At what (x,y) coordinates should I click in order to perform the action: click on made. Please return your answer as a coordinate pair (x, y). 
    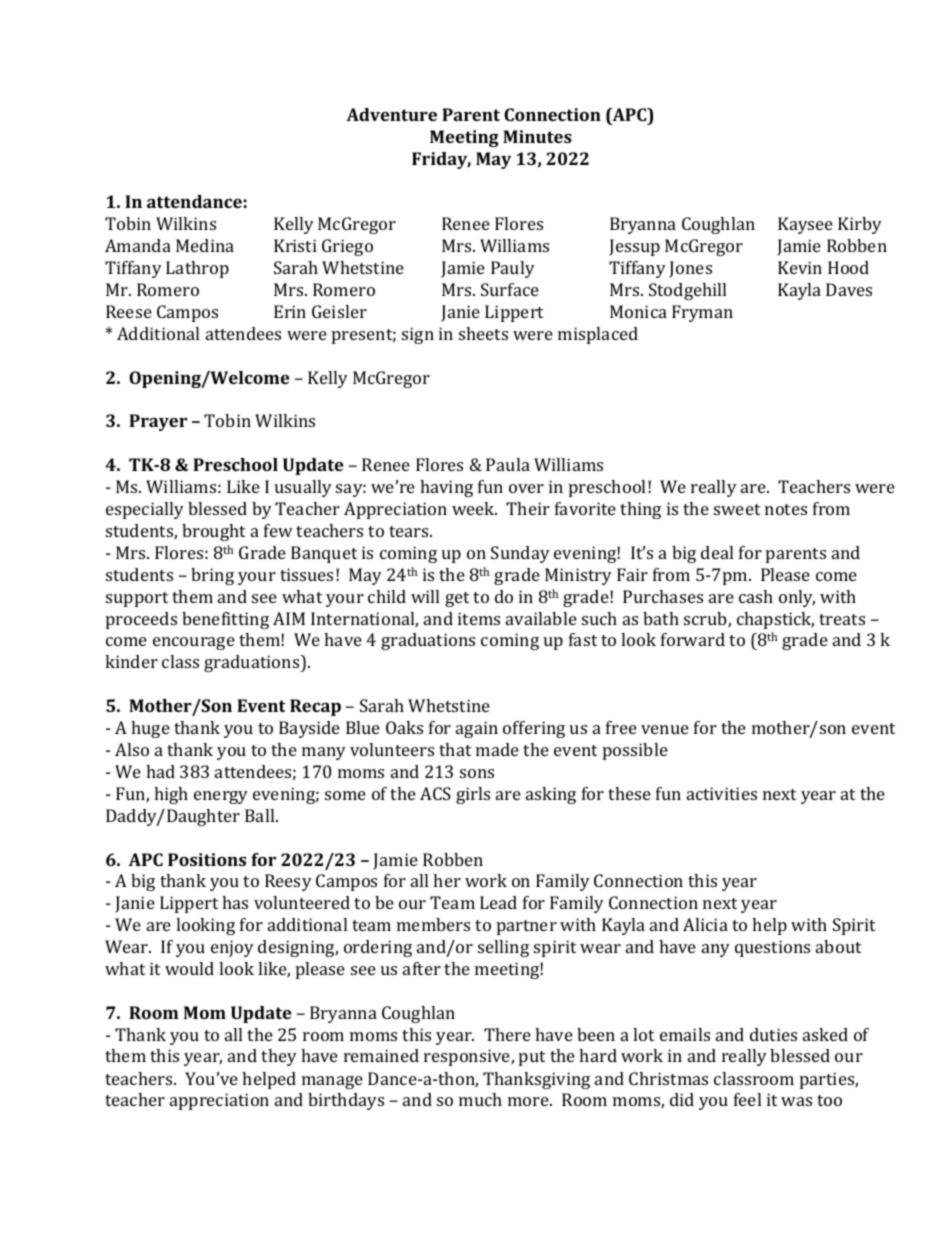
    Looking at the image, I should click on (497, 749).
